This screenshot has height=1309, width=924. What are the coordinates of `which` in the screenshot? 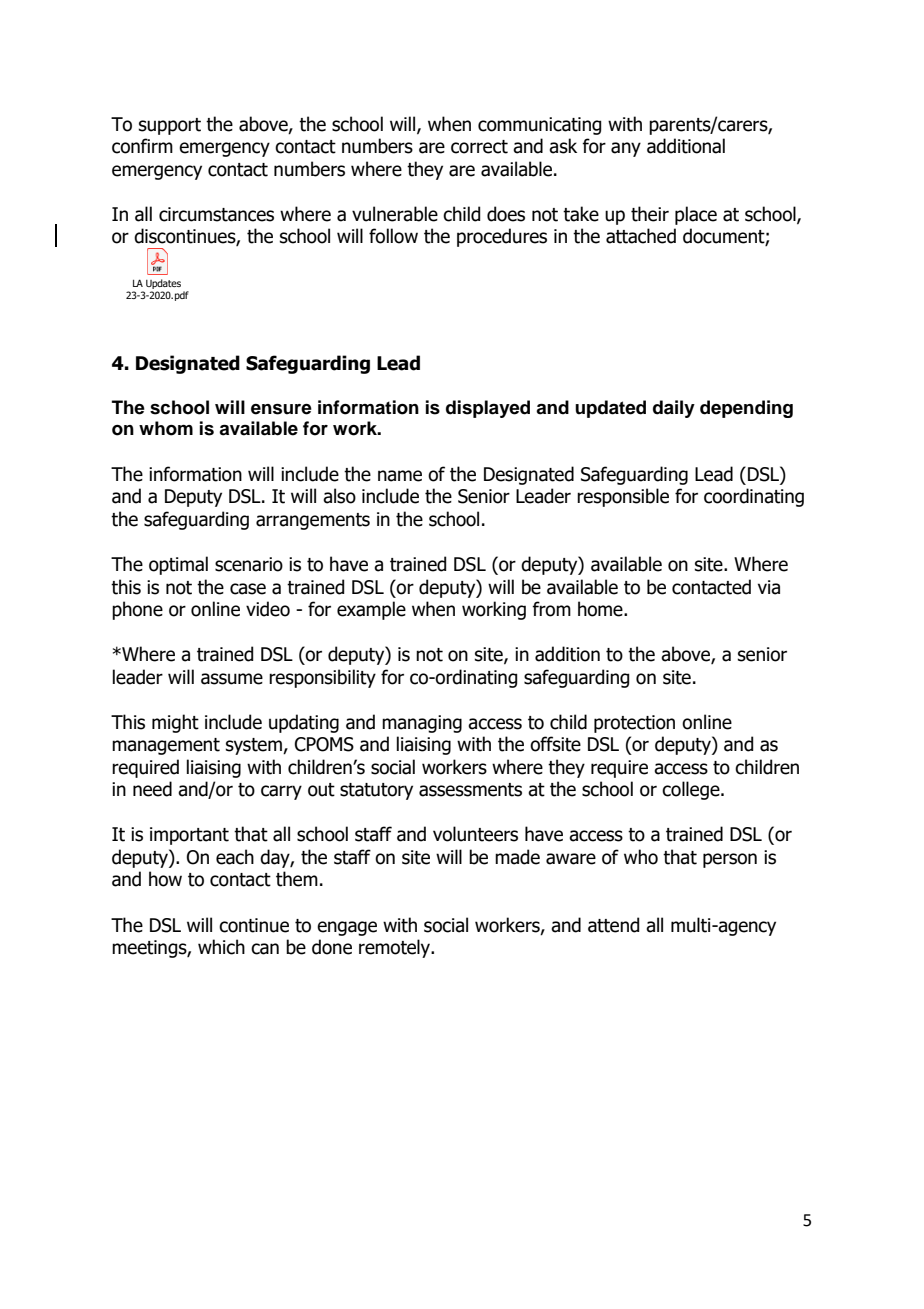 It's located at (221, 947).
